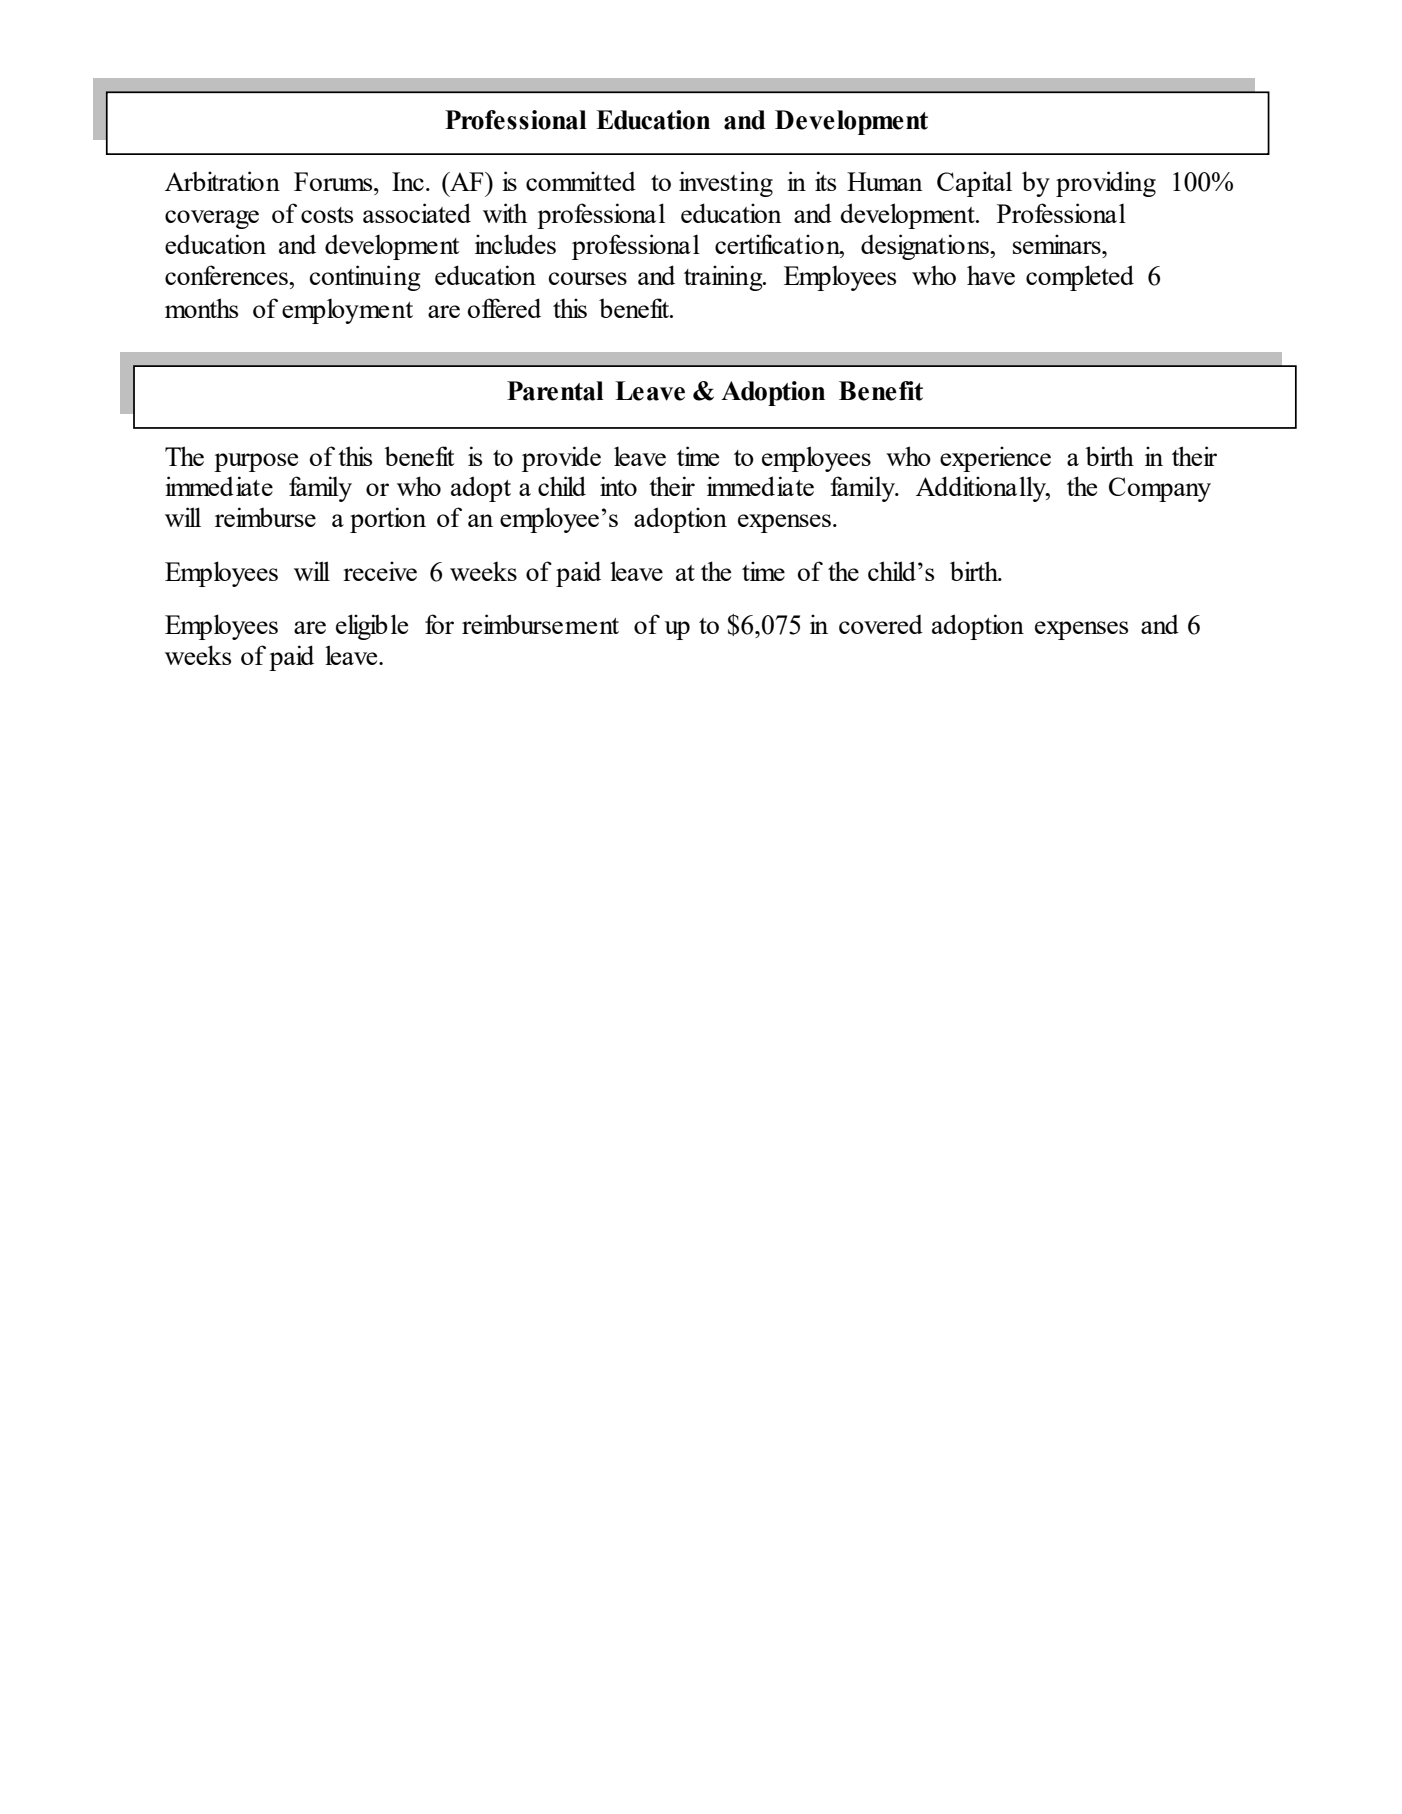 This screenshot has height=1814, width=1402. What do you see at coordinates (372, 627) in the screenshot?
I see `eligible` at bounding box center [372, 627].
